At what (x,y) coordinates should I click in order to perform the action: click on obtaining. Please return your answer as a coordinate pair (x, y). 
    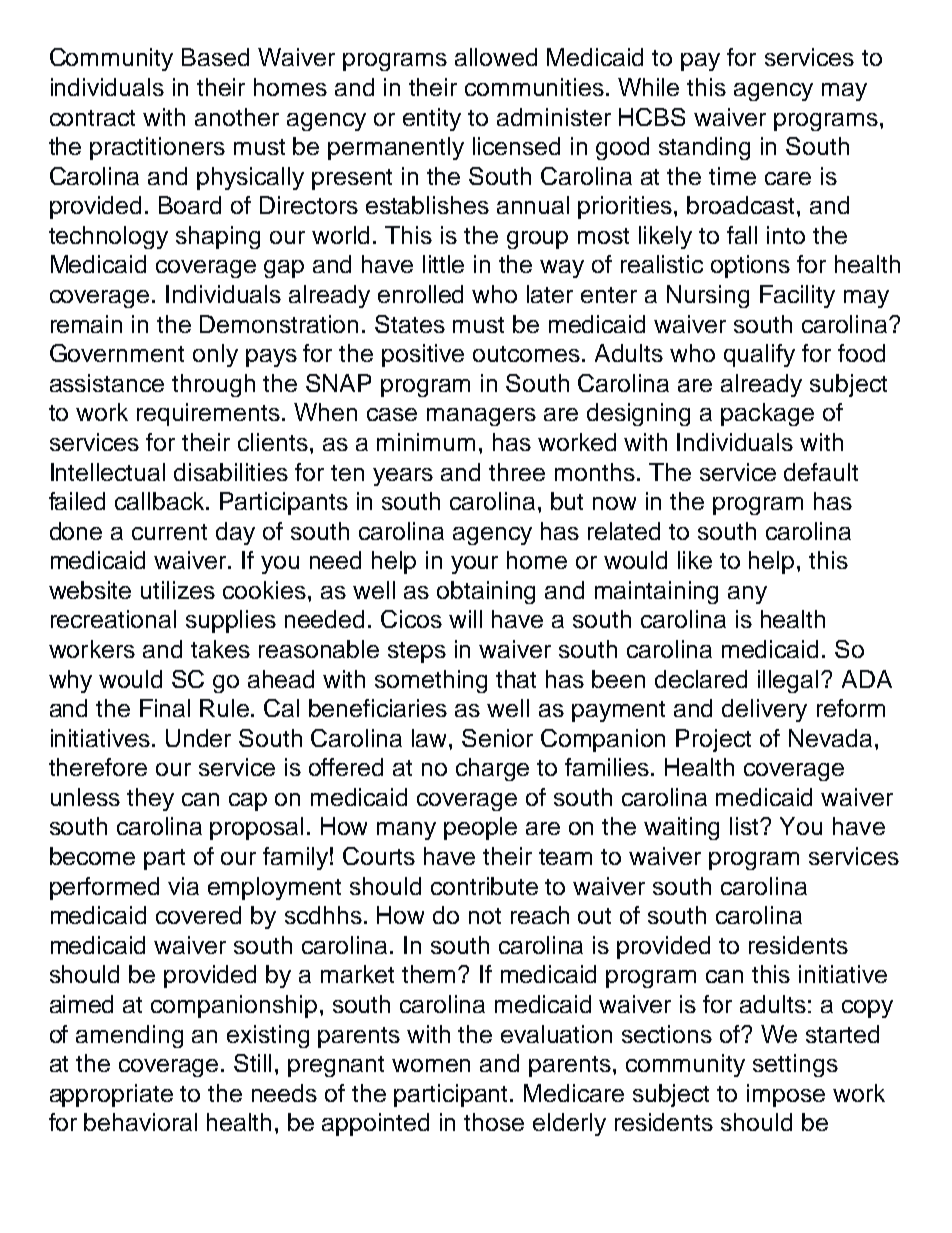
    Looking at the image, I should click on (486, 592).
